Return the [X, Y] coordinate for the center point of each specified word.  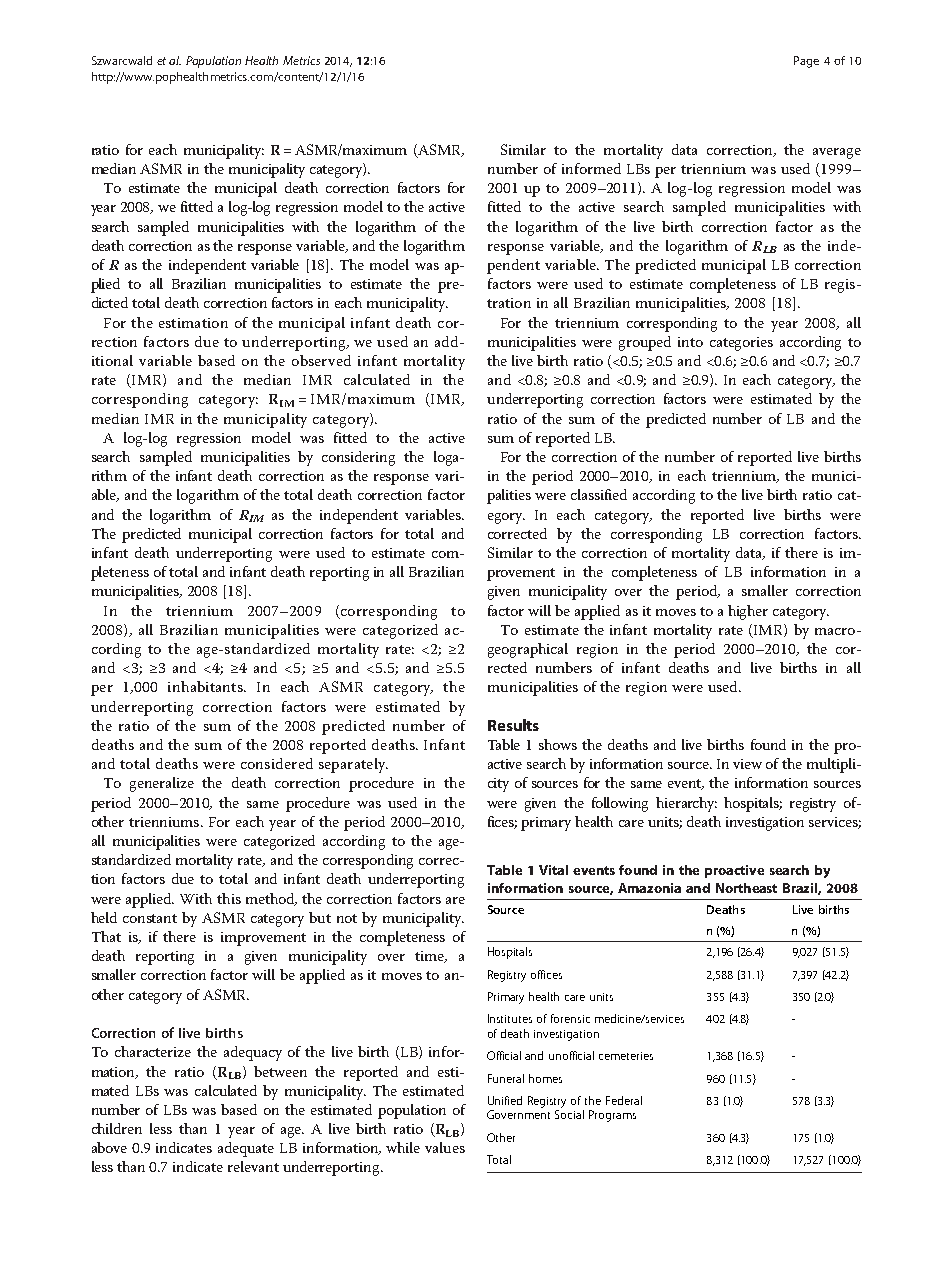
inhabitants [206, 686]
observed [321, 360]
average [837, 153]
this [229, 898]
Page [806, 62]
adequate [246, 1149]
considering [358, 458]
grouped [645, 343]
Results [513, 725]
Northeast [746, 888]
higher [748, 612]
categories [741, 344]
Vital [553, 870]
